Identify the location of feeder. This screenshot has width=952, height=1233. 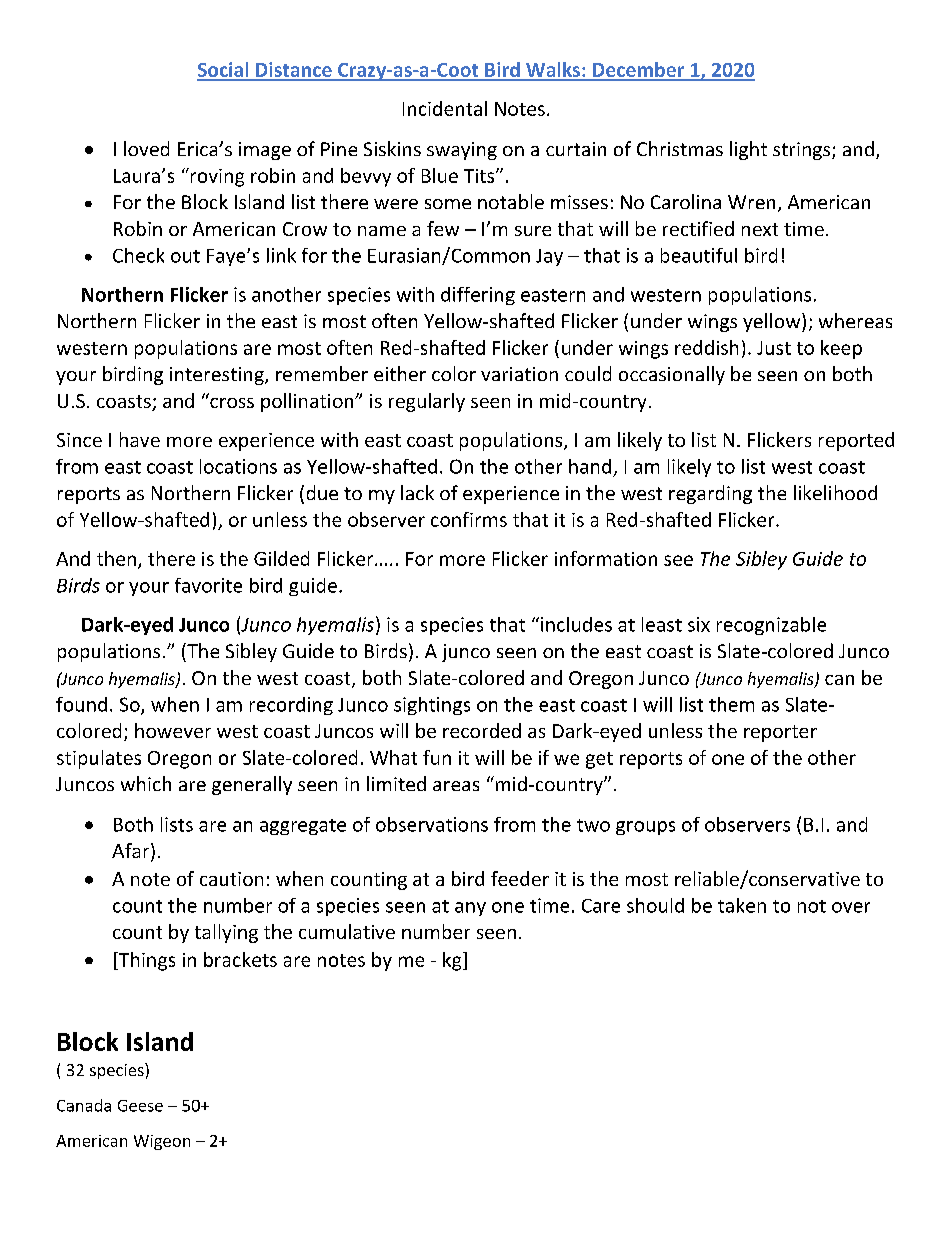
(520, 878).
